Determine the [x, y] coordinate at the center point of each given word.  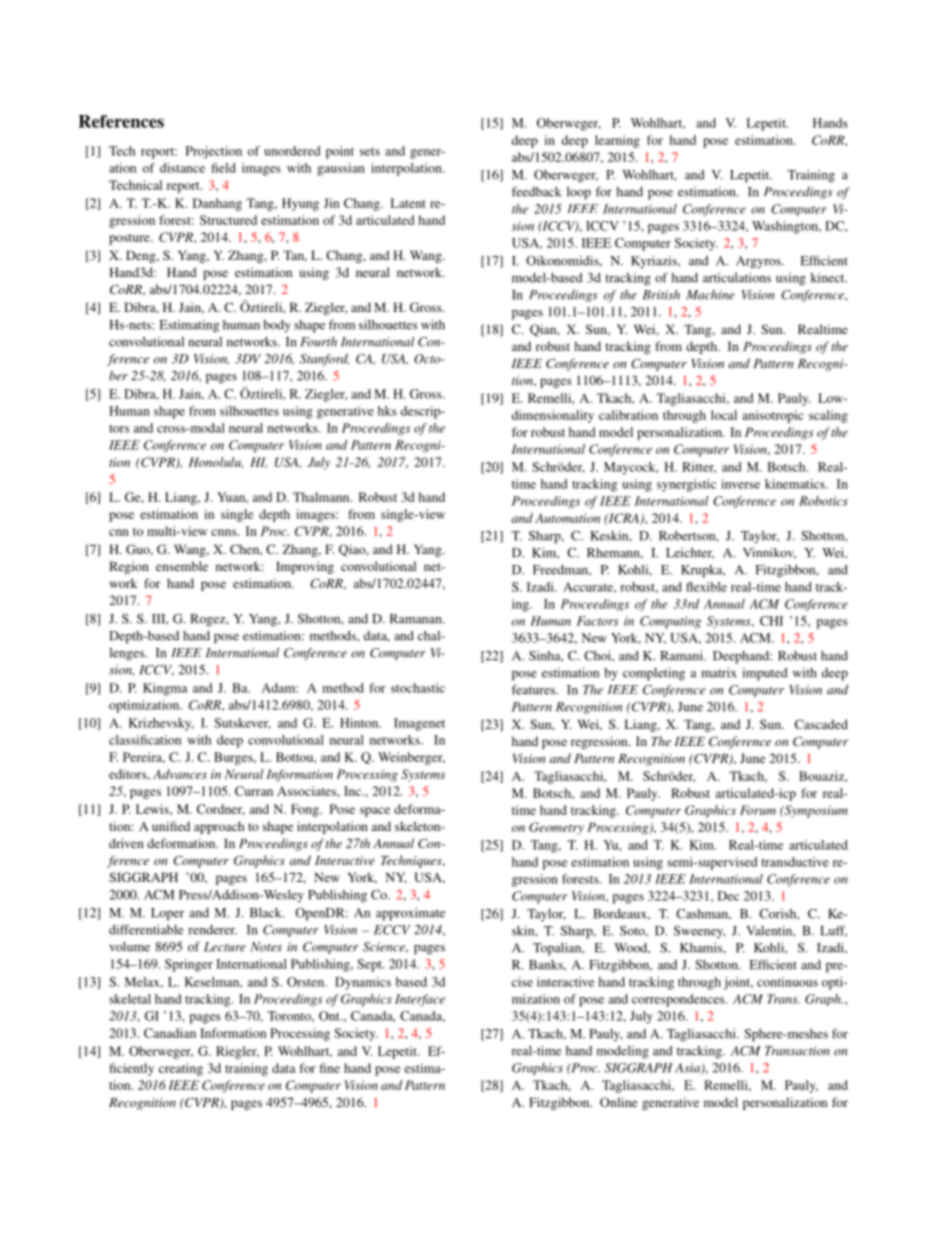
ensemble [182, 566]
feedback [537, 191]
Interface [420, 1000]
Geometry [556, 828]
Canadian [170, 1033]
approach [219, 827]
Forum [758, 810]
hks [387, 411]
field [223, 168]
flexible [706, 587]
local [724, 415]
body [277, 326]
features [534, 689]
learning [617, 141]
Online [618, 1102]
